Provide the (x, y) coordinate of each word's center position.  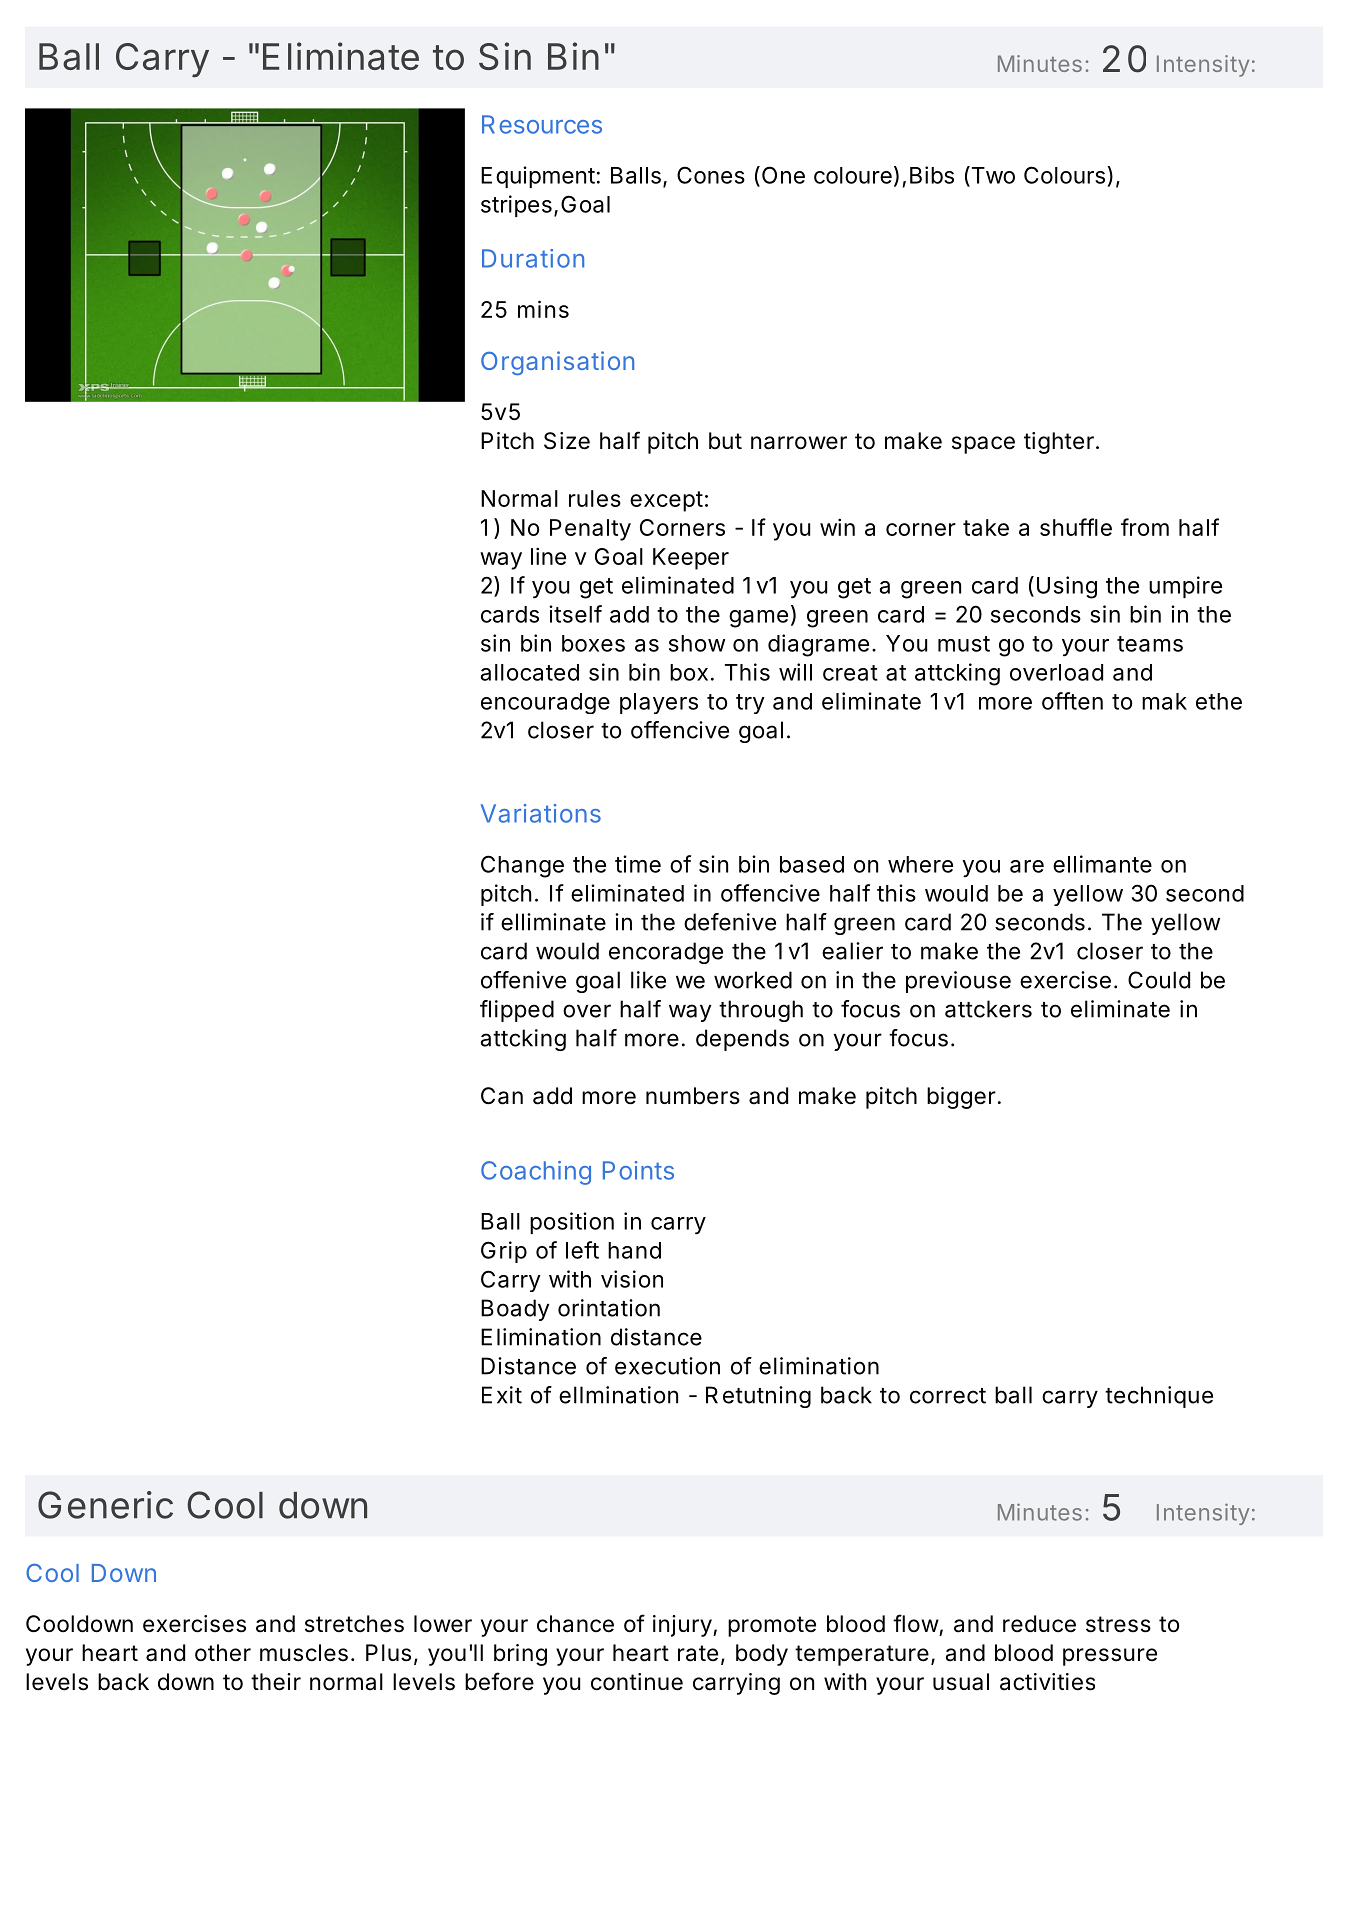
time (638, 864)
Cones (711, 175)
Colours (1064, 175)
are (1027, 866)
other (223, 1653)
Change (522, 866)
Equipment (538, 177)
